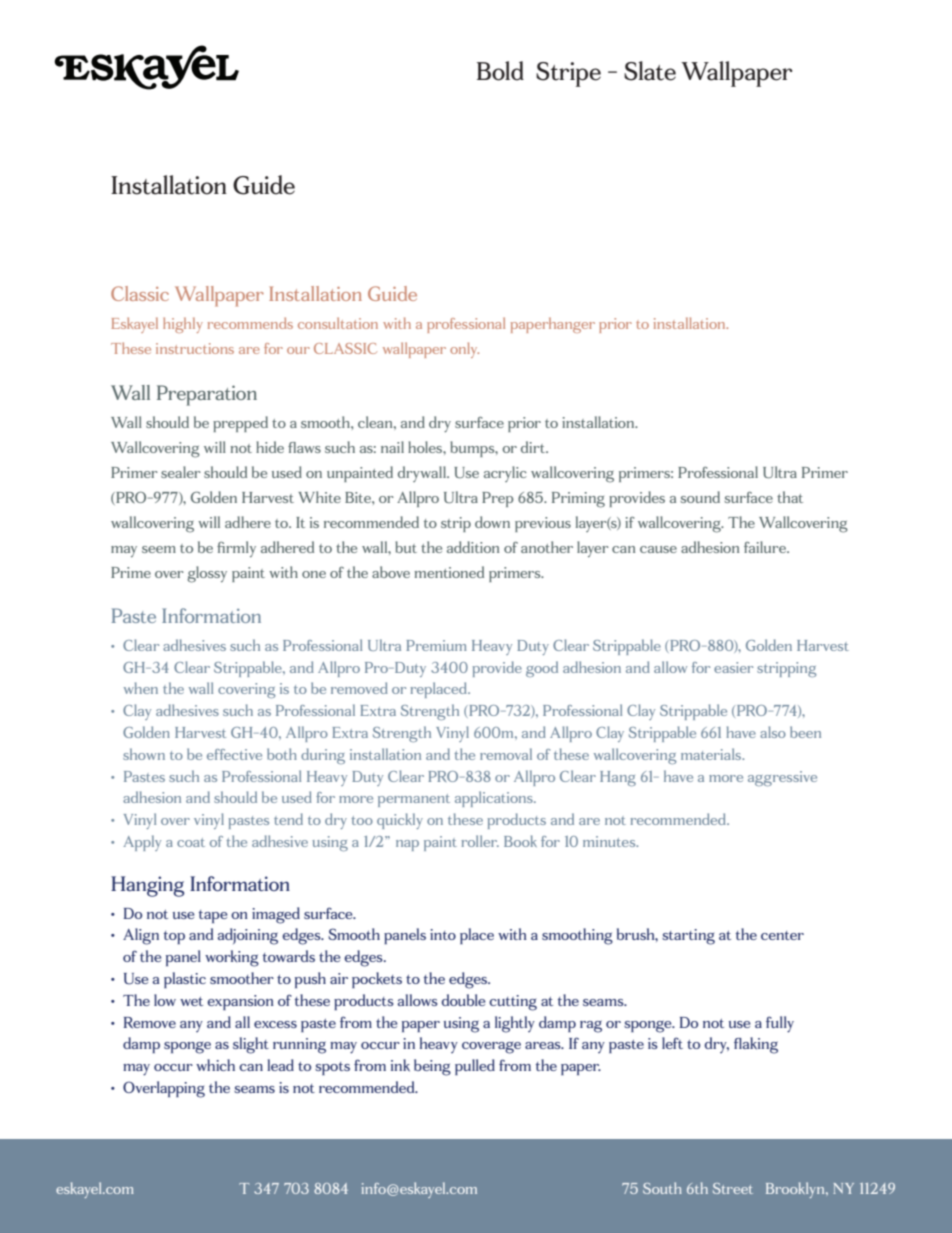 The image size is (952, 1233). Describe the element at coordinates (700, 497) in the screenshot. I see `sound` at that location.
